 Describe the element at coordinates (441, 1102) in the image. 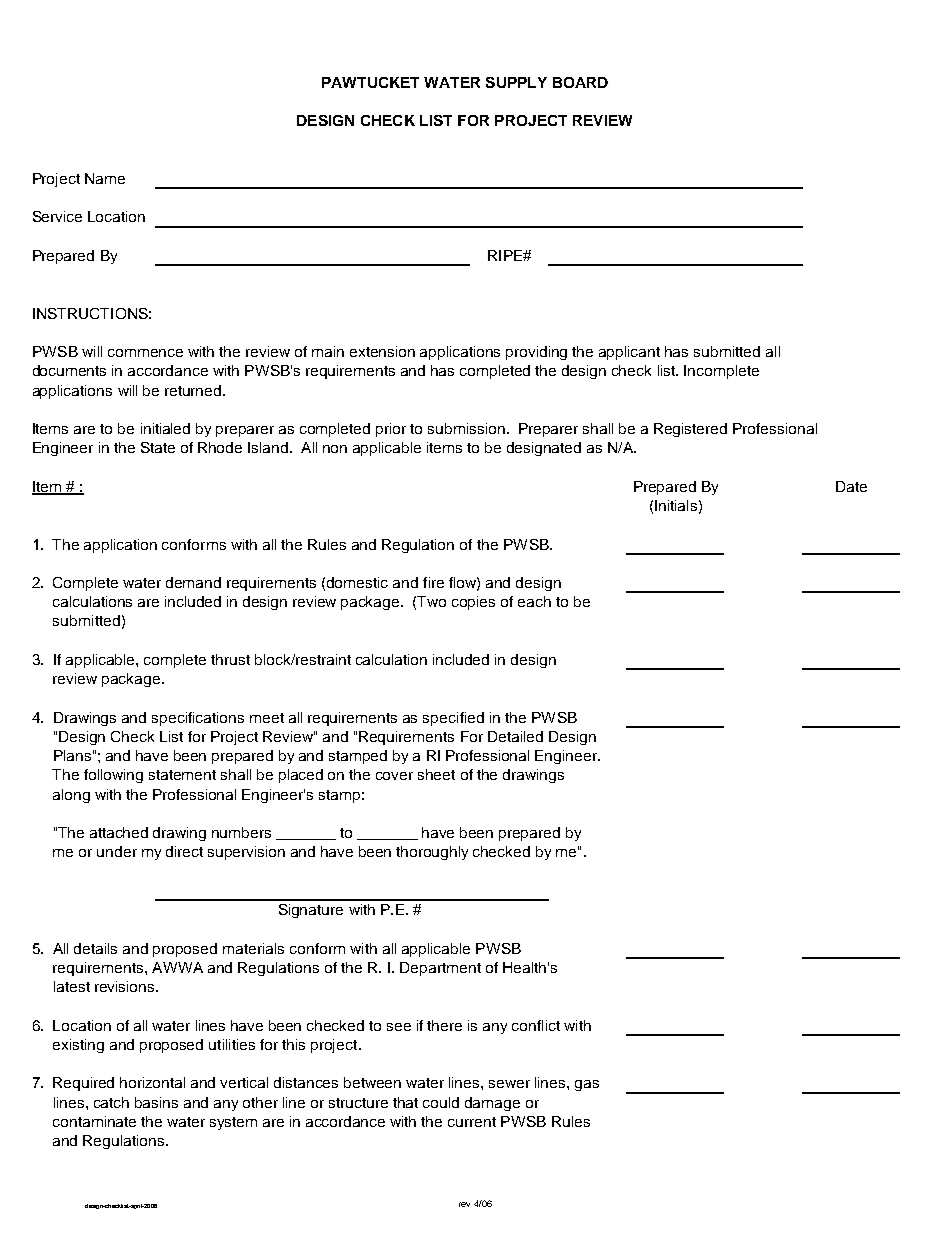

I see `could` at that location.
